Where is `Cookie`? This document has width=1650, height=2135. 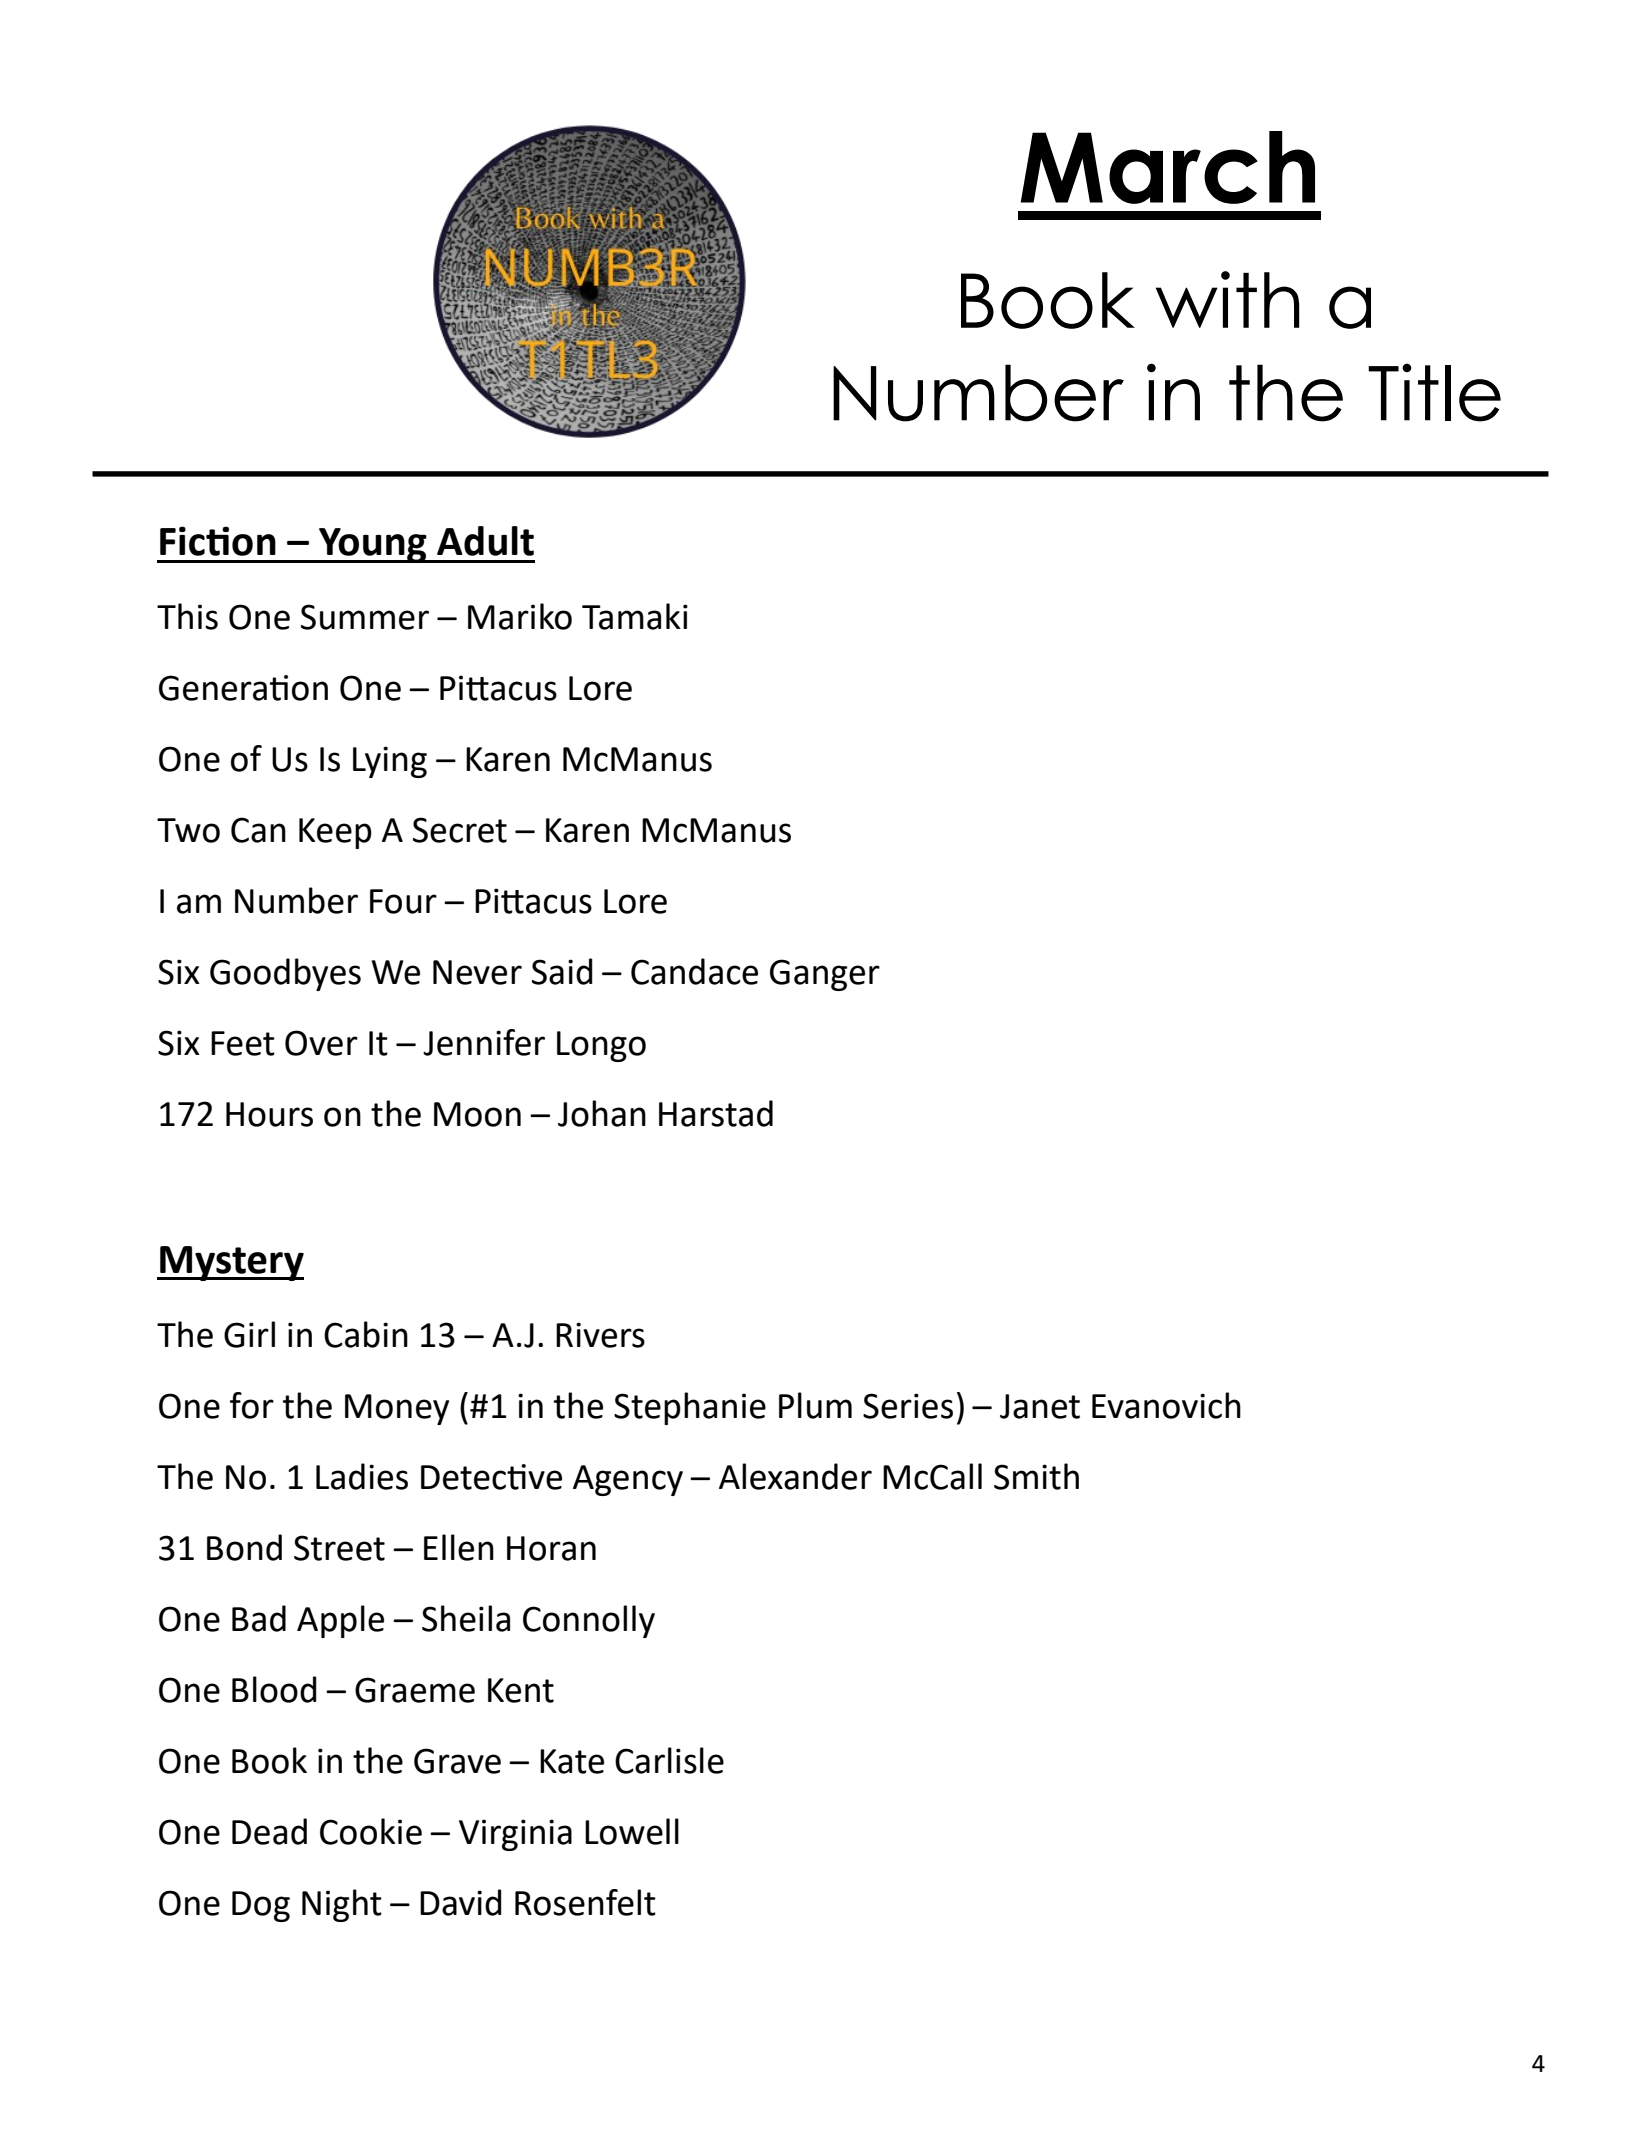 Cookie is located at coordinates (371, 1831).
